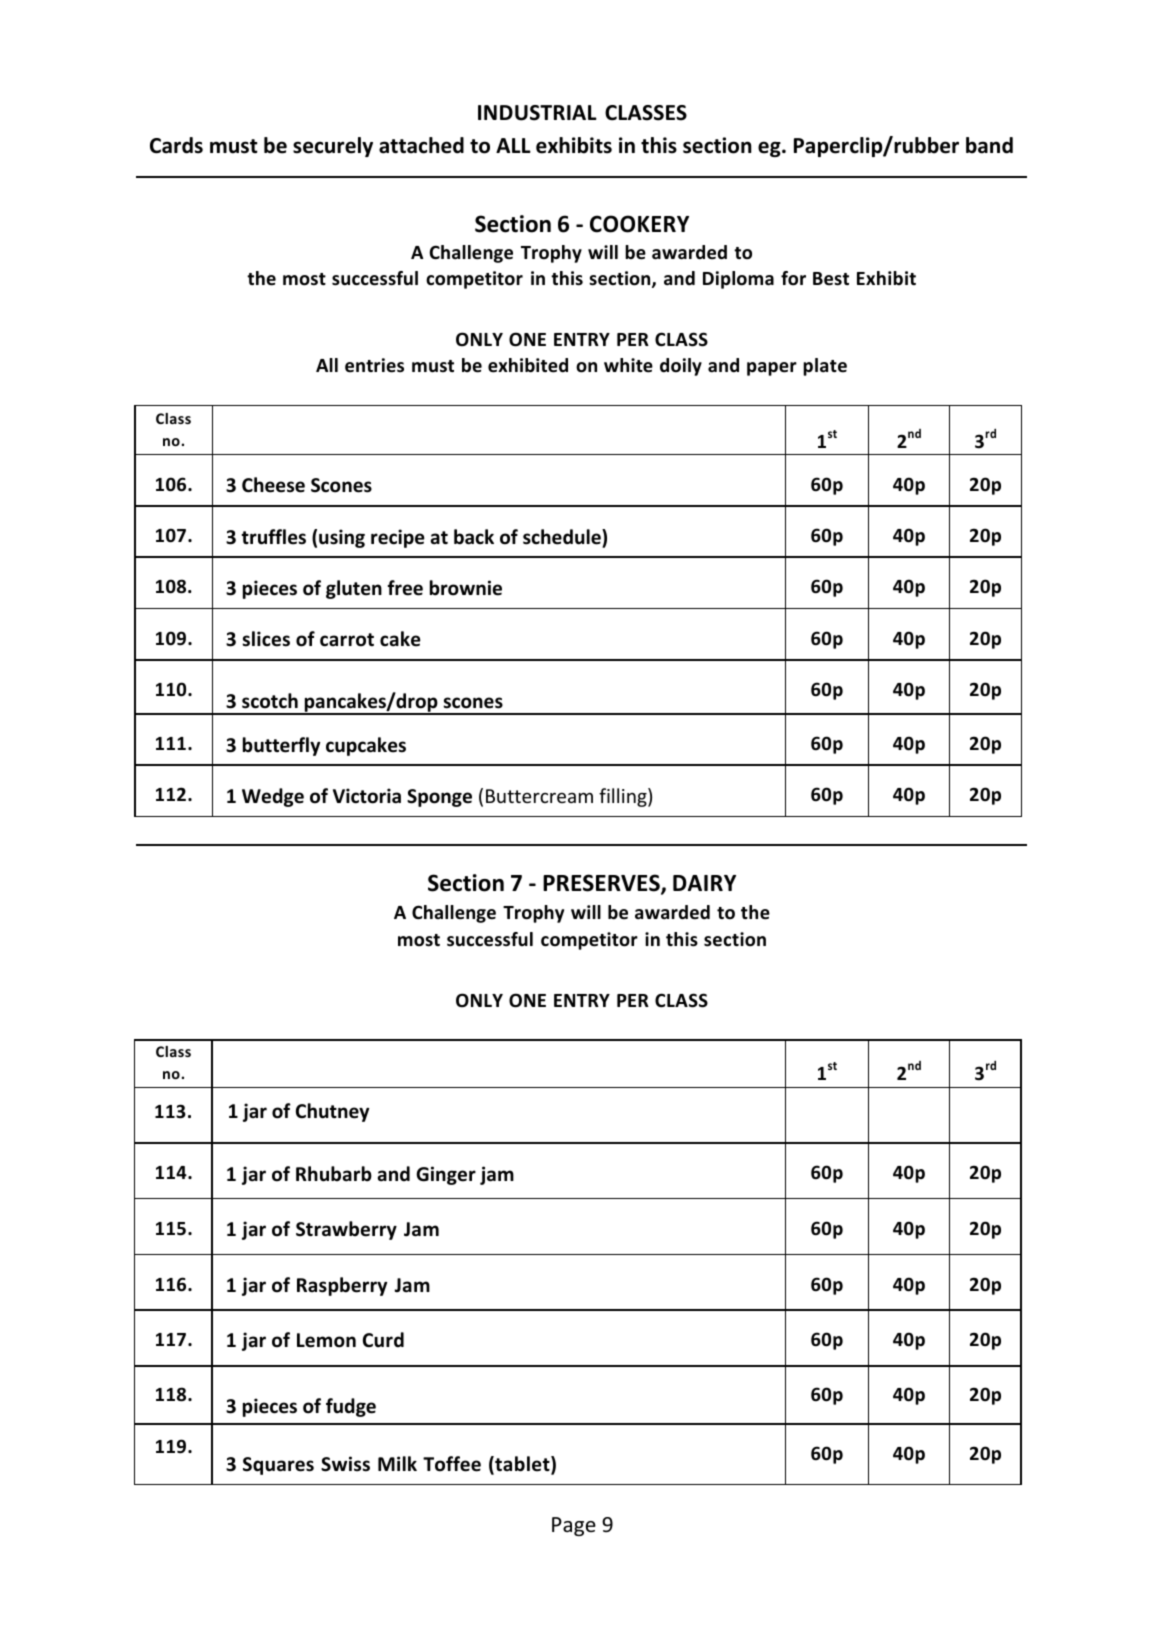 The width and height of the page is (1163, 1646). What do you see at coordinates (537, 113) in the page?
I see `INDUSTRIAL` at bounding box center [537, 113].
